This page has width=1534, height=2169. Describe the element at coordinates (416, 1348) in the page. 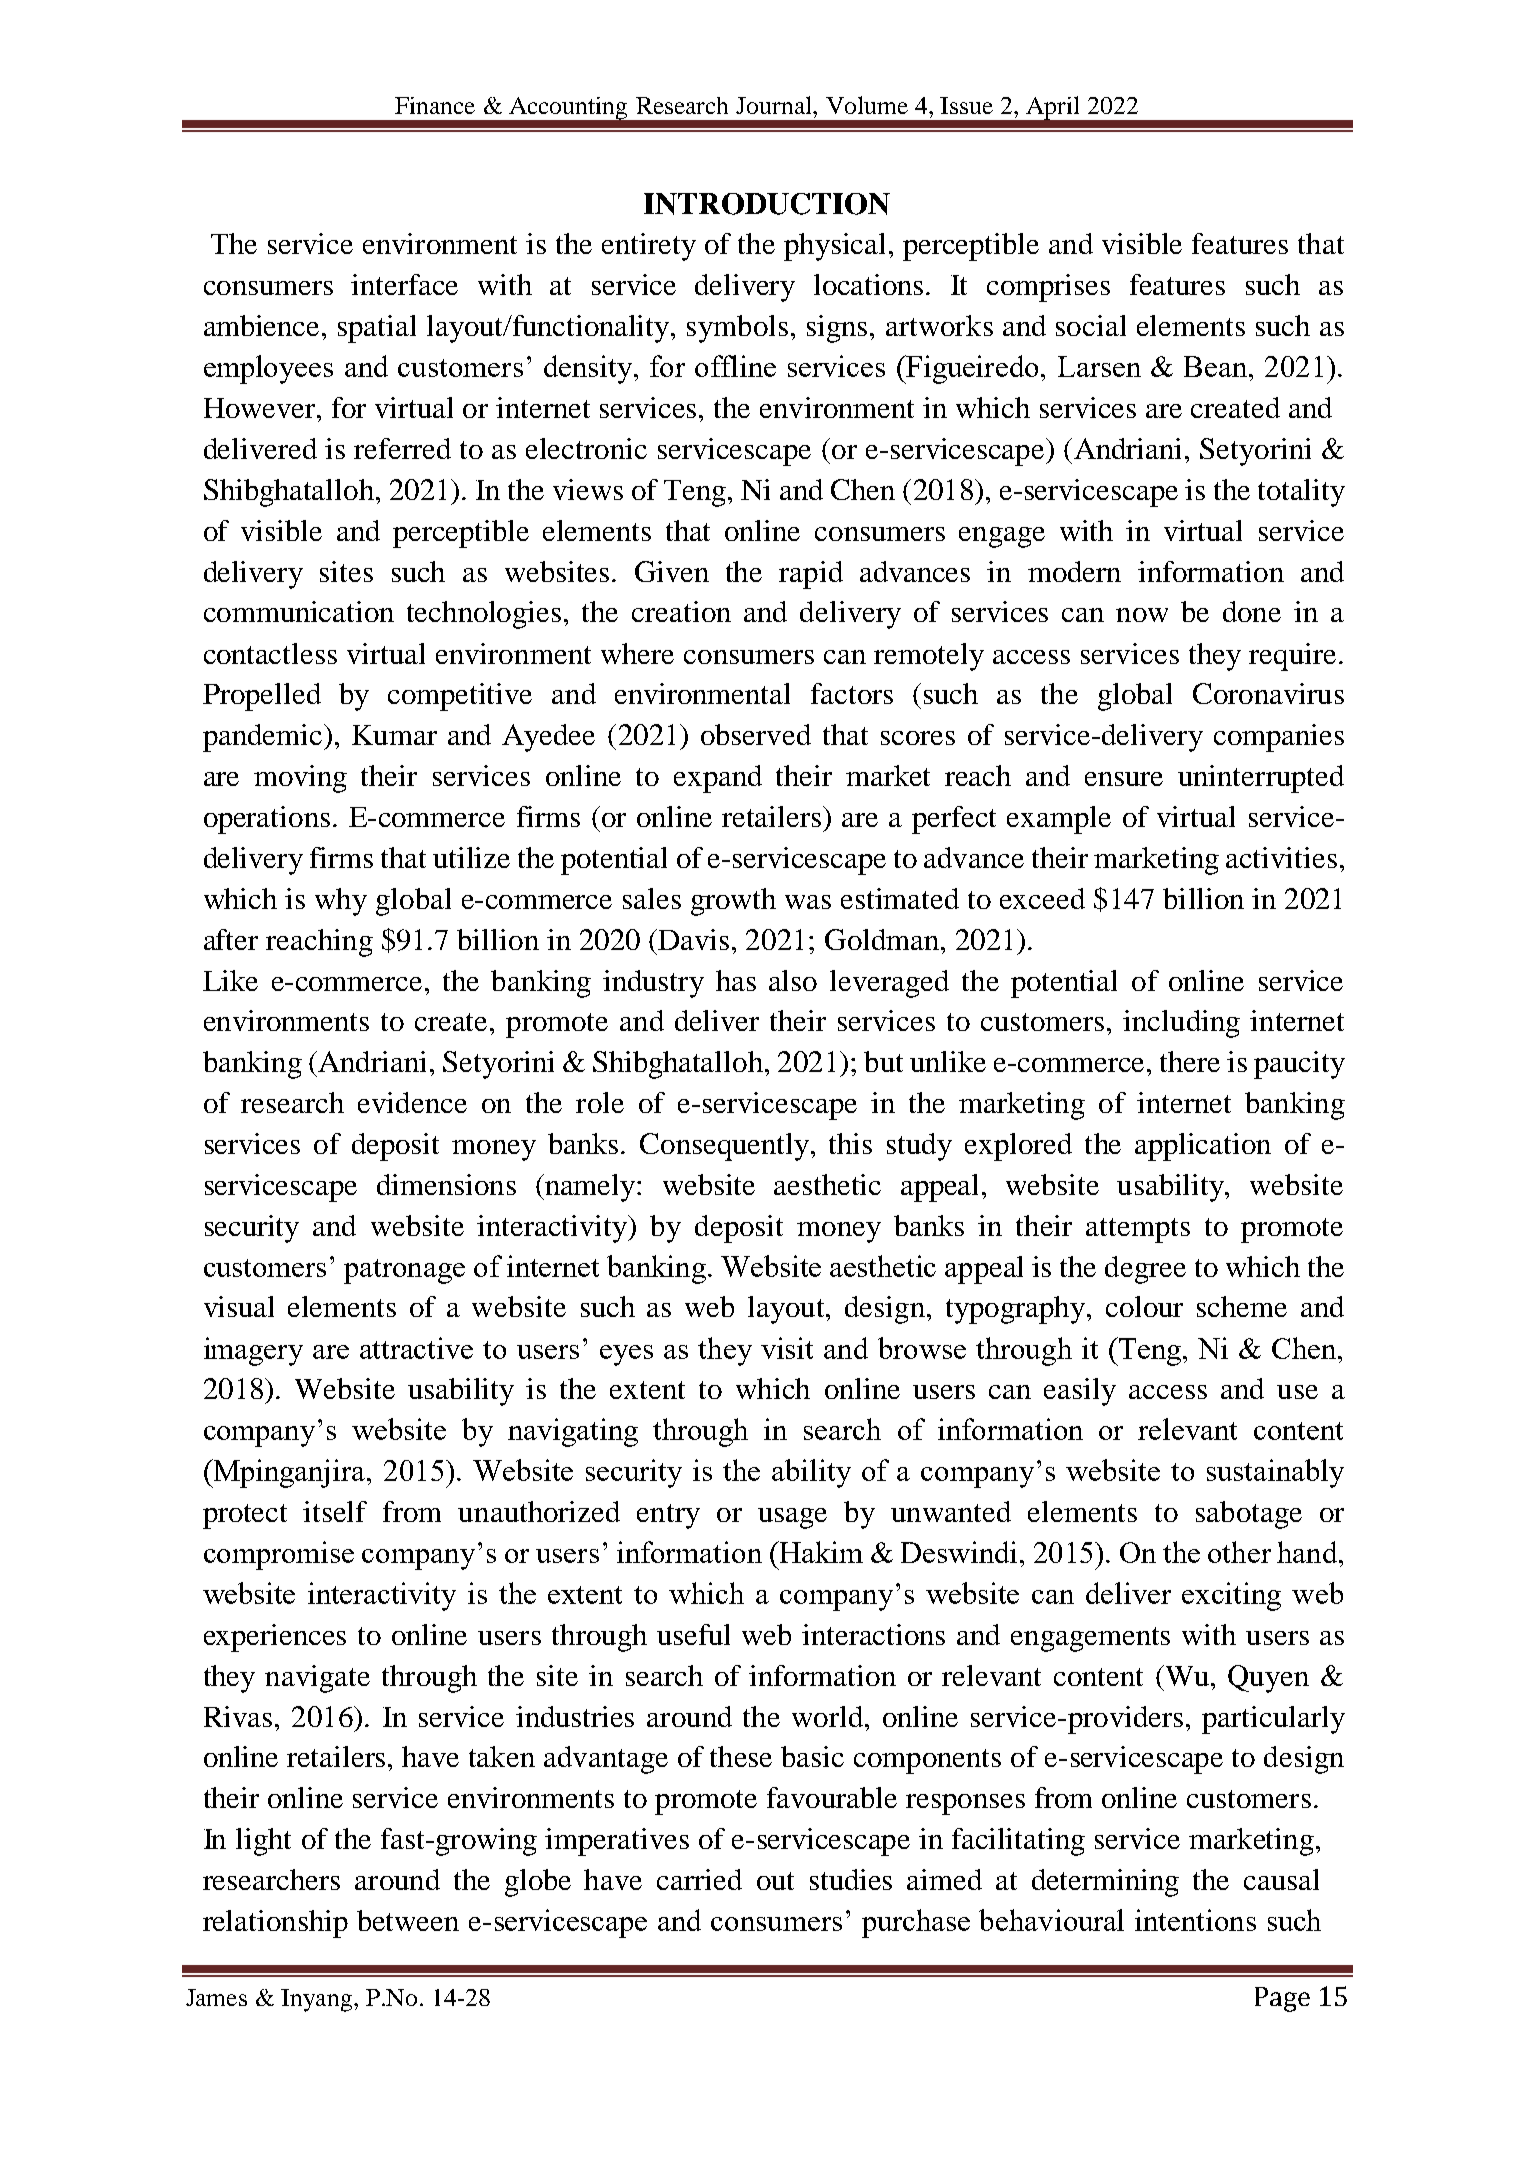

I see `attractive` at that location.
